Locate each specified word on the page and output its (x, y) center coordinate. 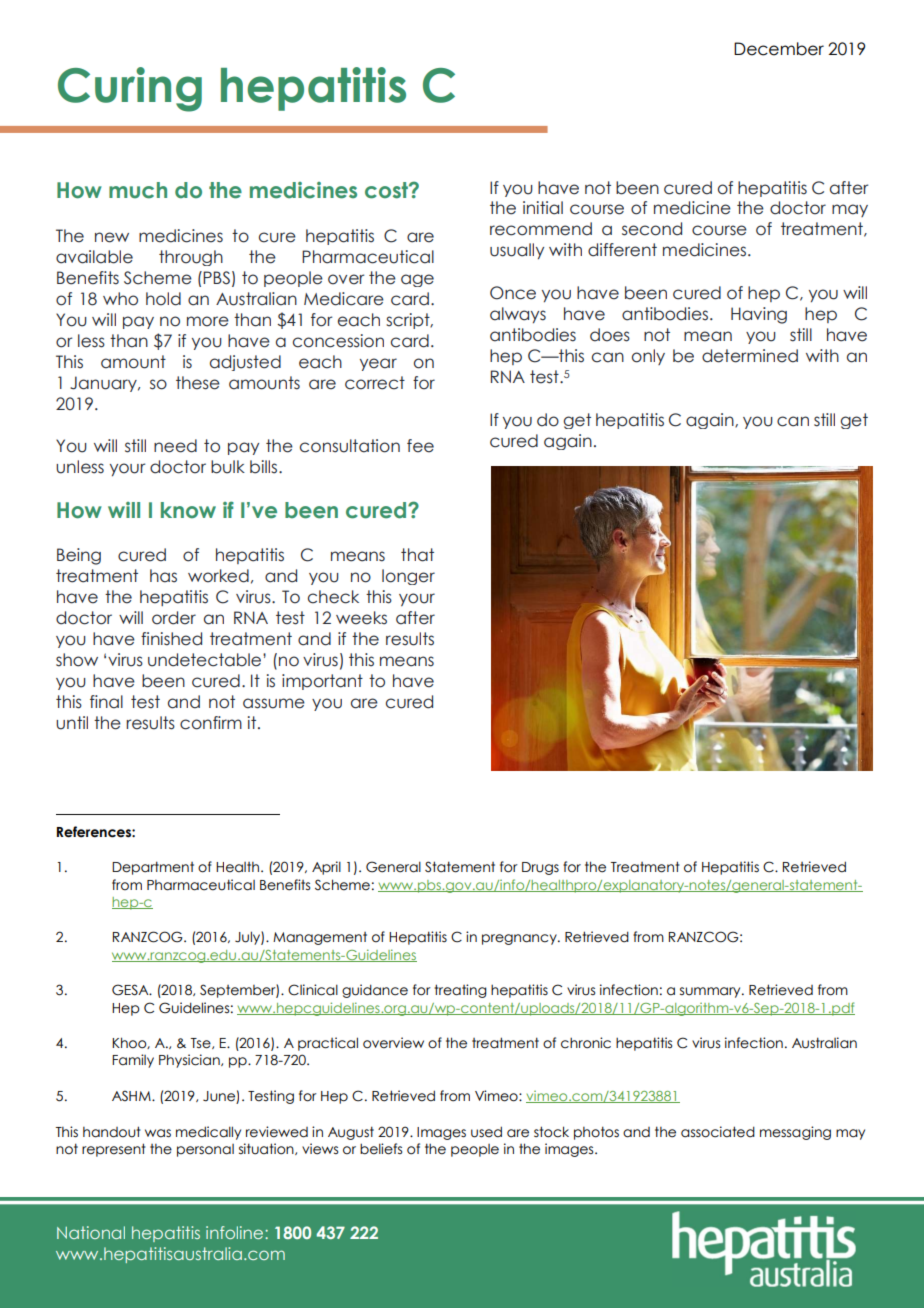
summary (711, 992)
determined (750, 356)
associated (718, 1132)
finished (171, 639)
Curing (130, 89)
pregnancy (520, 939)
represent (114, 1150)
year (378, 364)
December (779, 49)
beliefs (381, 1149)
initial (543, 208)
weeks (361, 618)
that (417, 555)
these (198, 383)
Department (153, 868)
